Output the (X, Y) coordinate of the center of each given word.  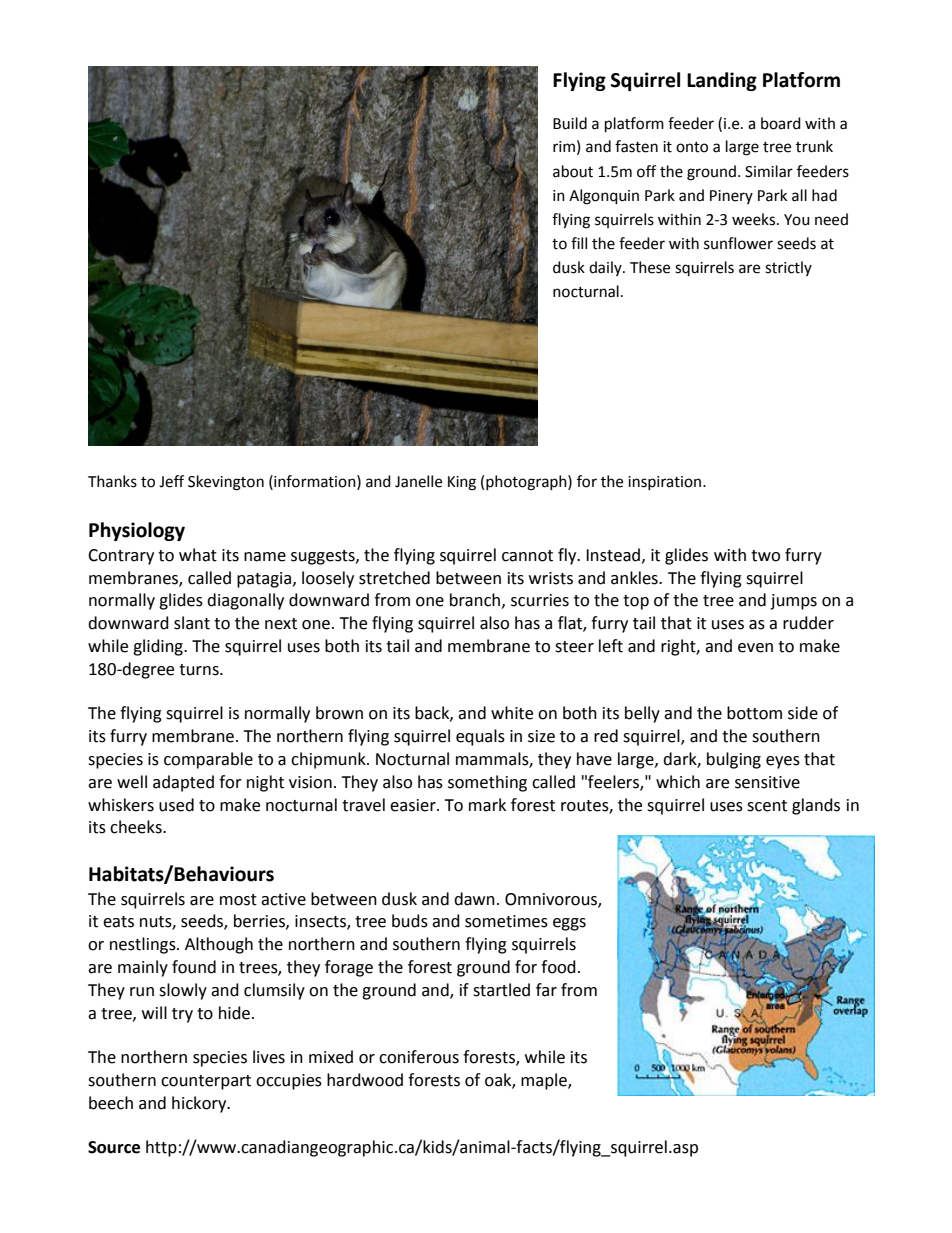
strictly (788, 268)
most (238, 900)
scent (767, 806)
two (765, 556)
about (573, 171)
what (198, 555)
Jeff (171, 481)
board (781, 123)
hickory (200, 1104)
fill (579, 243)
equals (480, 737)
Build (570, 123)
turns (200, 670)
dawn (474, 899)
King (462, 483)
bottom (754, 713)
